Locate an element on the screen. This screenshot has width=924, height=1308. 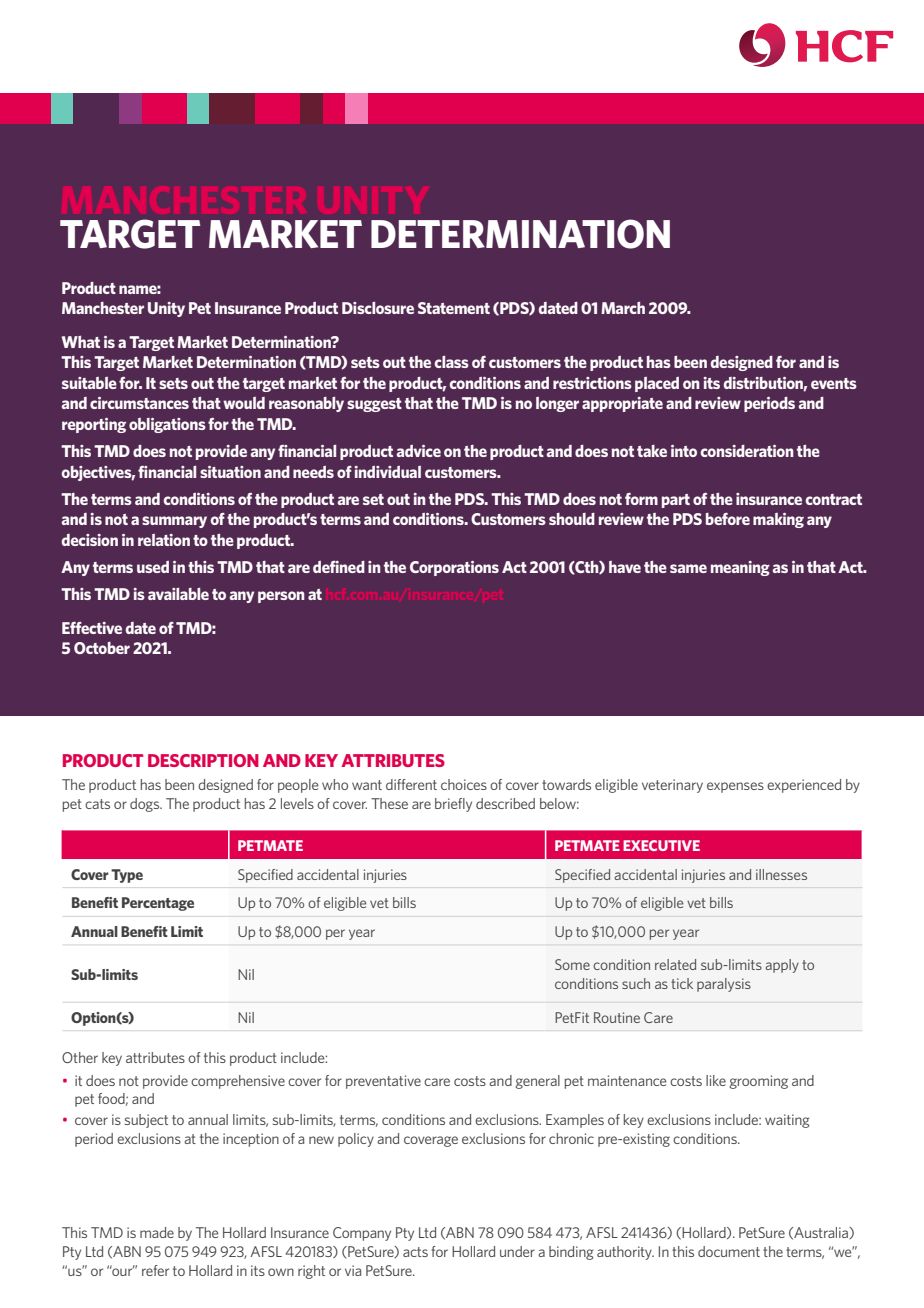
made is located at coordinates (157, 1232).
